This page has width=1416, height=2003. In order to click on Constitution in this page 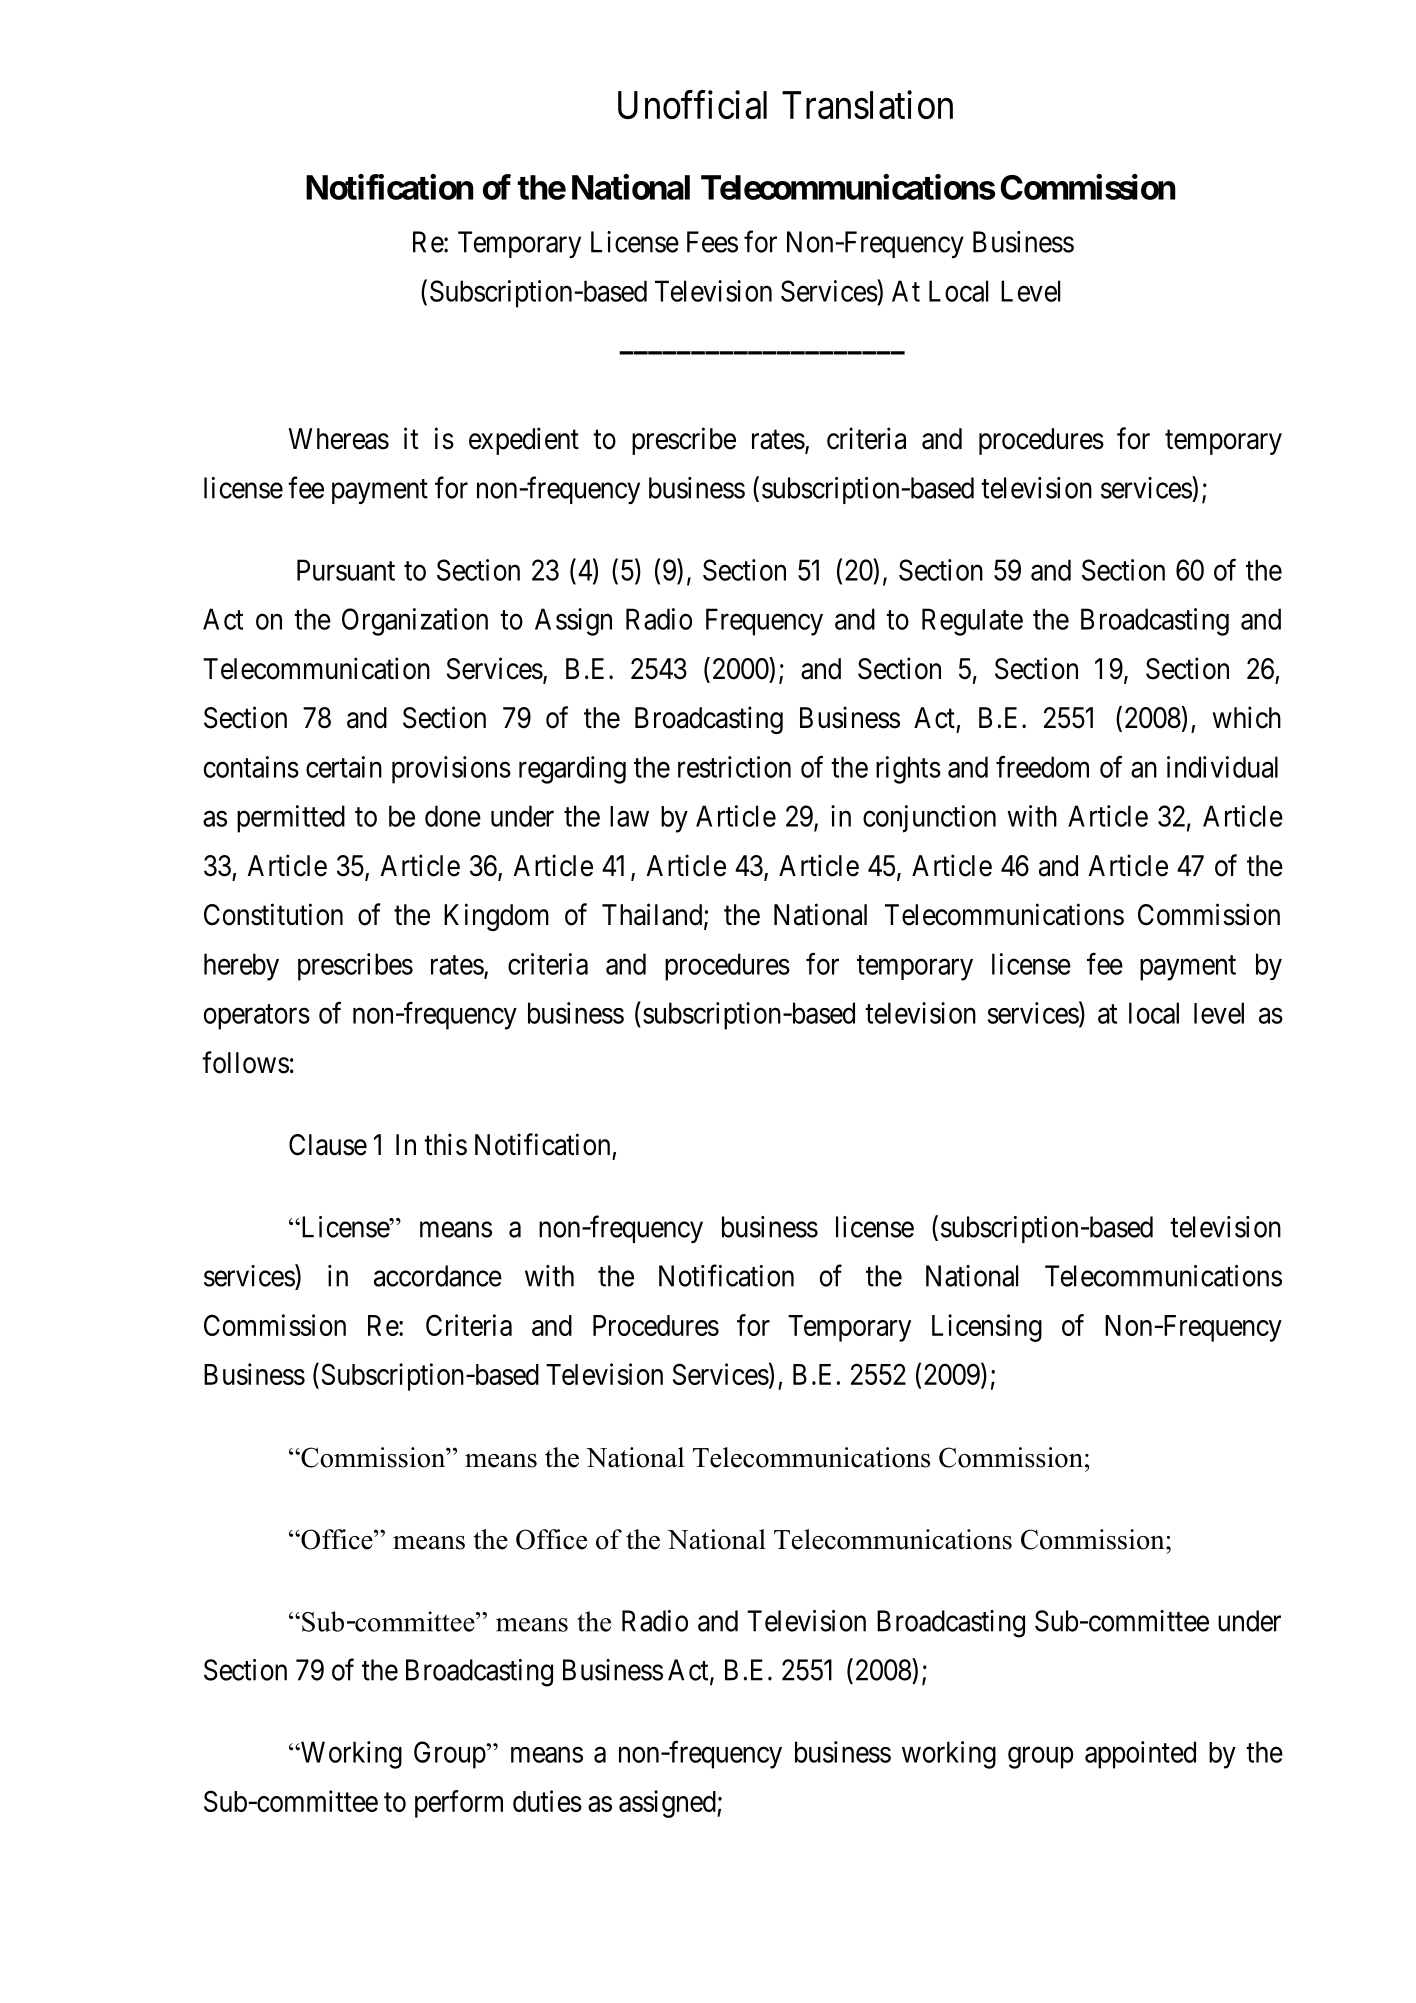, I will do `click(273, 914)`.
